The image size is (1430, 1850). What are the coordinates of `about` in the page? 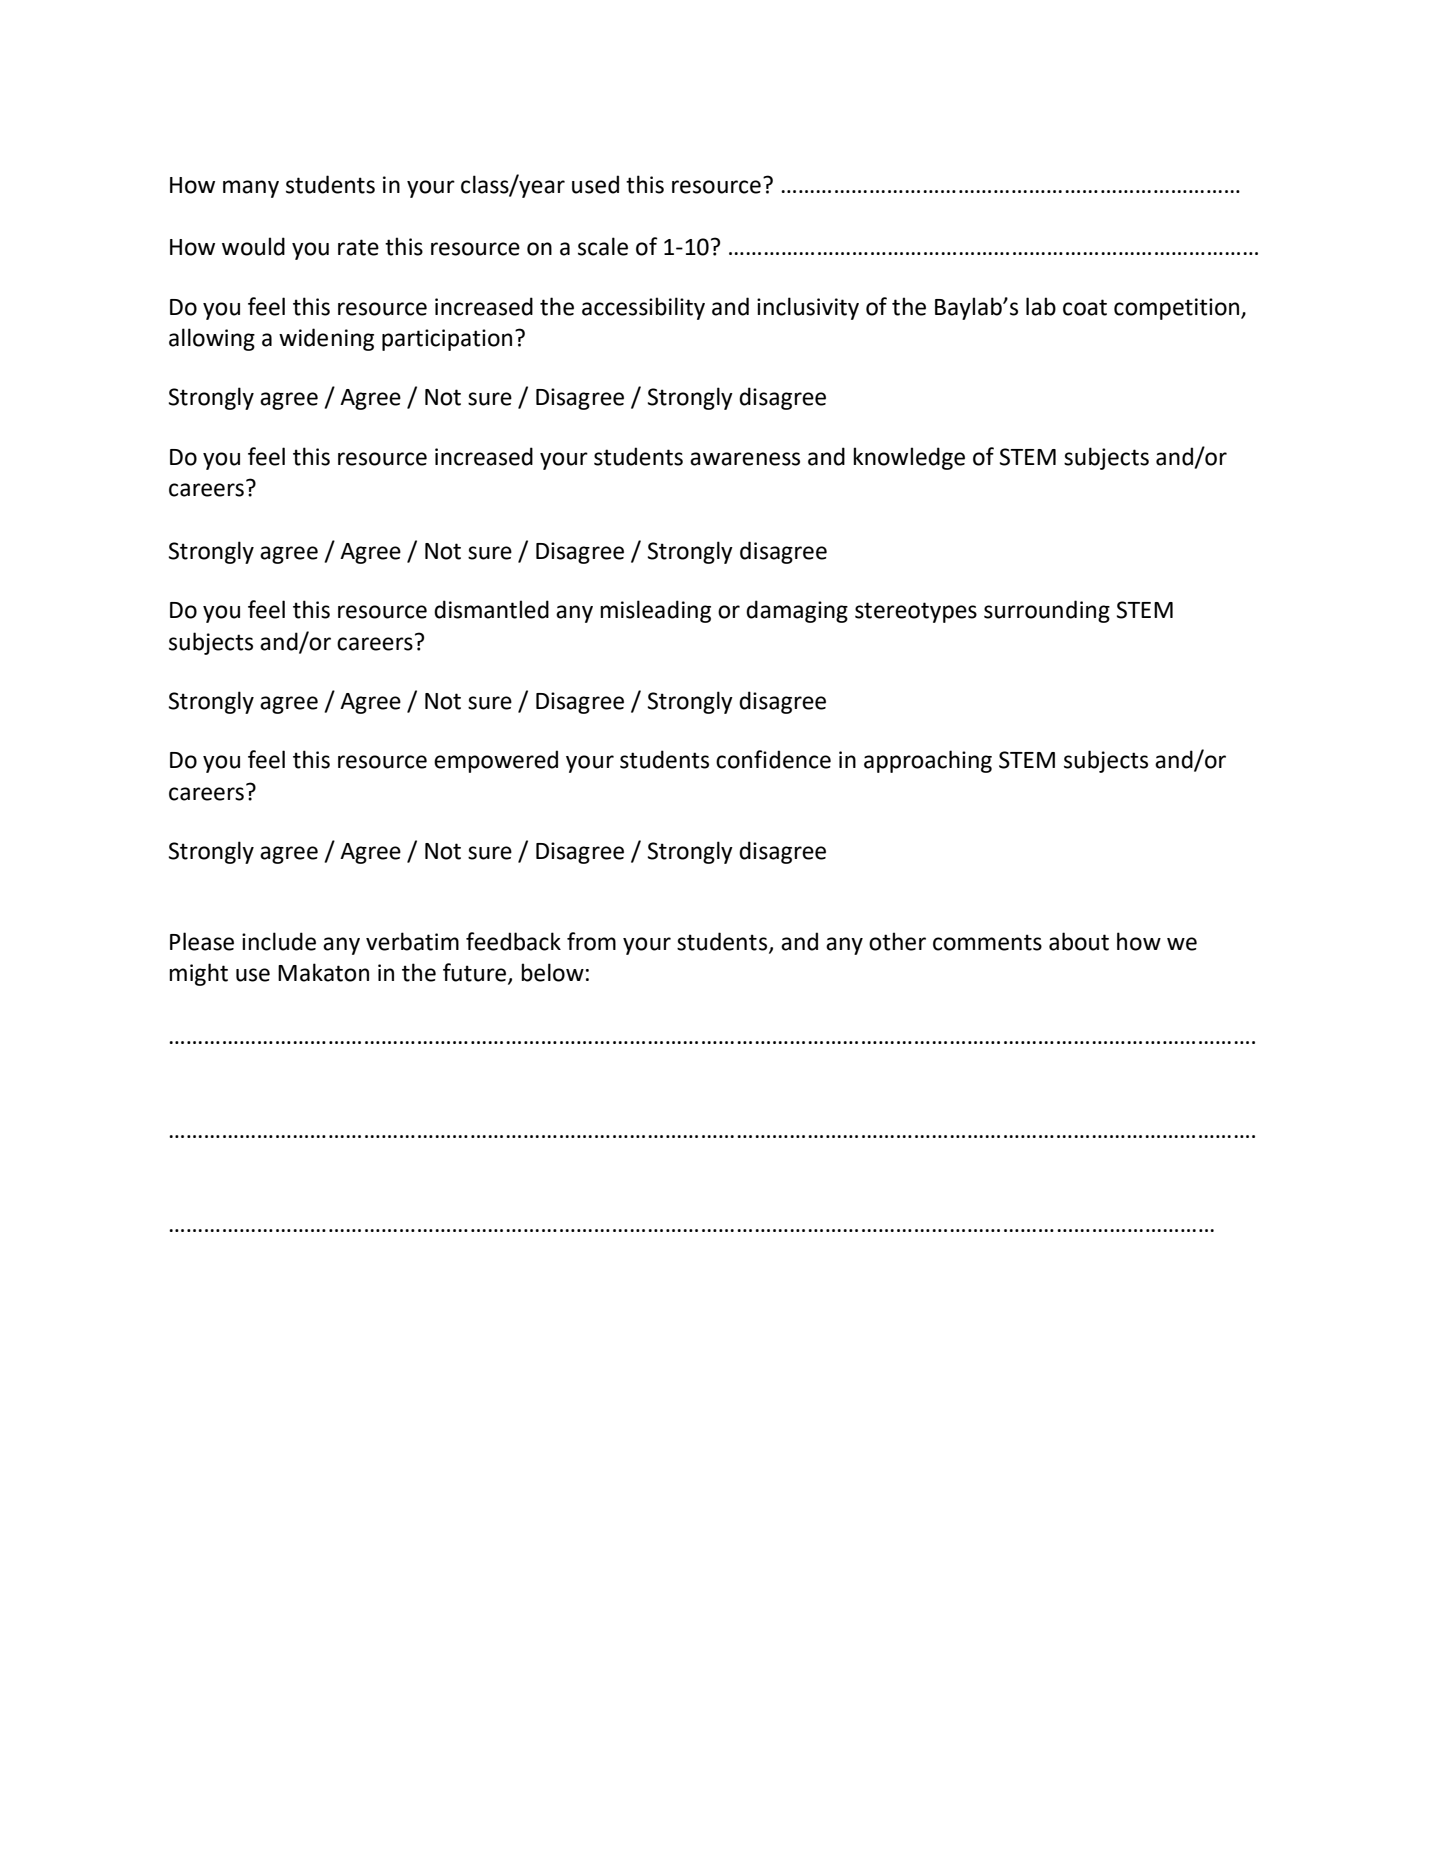 It's located at (1079, 941).
